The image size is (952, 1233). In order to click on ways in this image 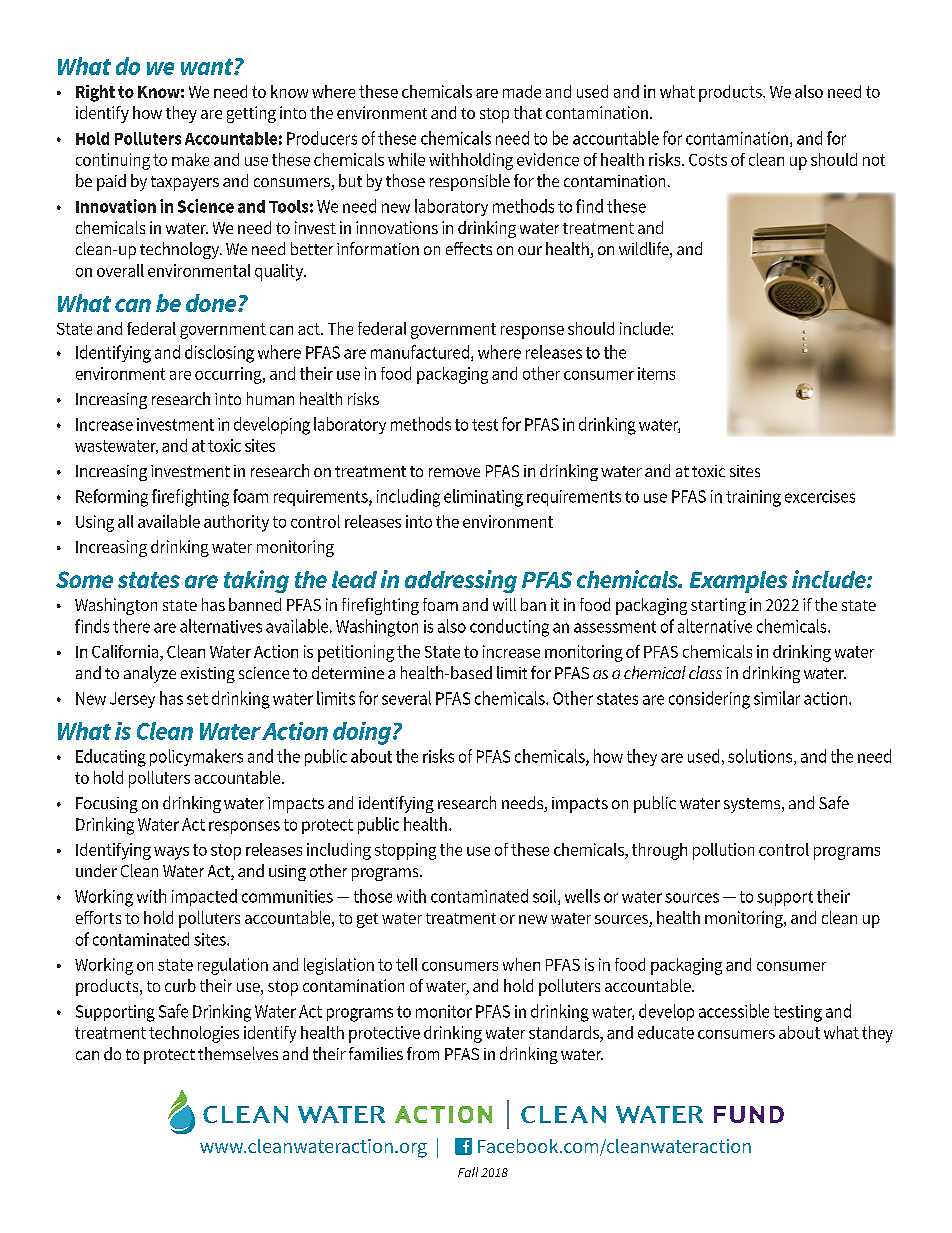, I will do `click(171, 853)`.
